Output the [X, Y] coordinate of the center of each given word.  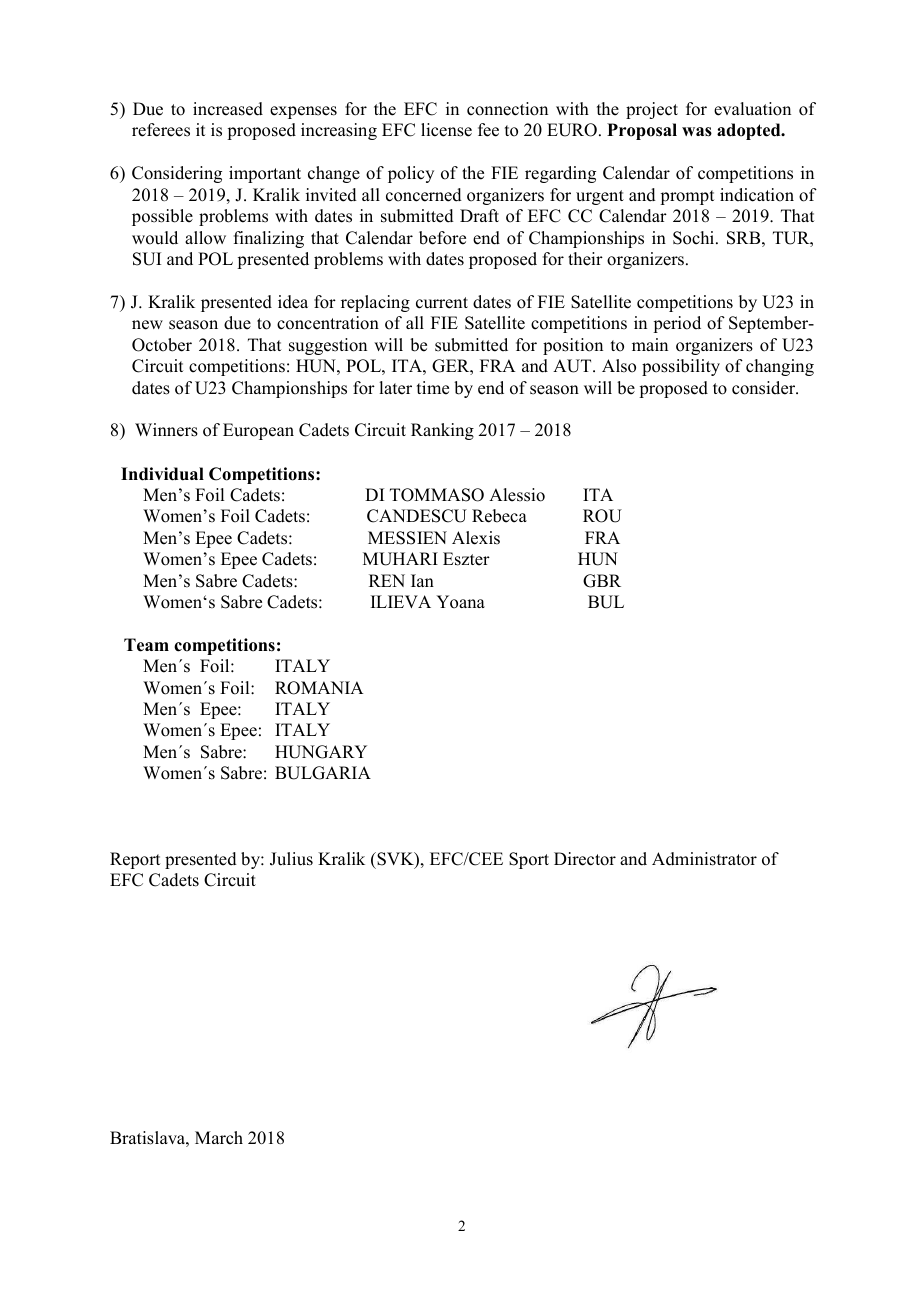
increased [228, 109]
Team [146, 645]
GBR [602, 581]
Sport [529, 860]
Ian [422, 580]
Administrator [704, 859]
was [697, 132]
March [219, 1138]
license [446, 130]
